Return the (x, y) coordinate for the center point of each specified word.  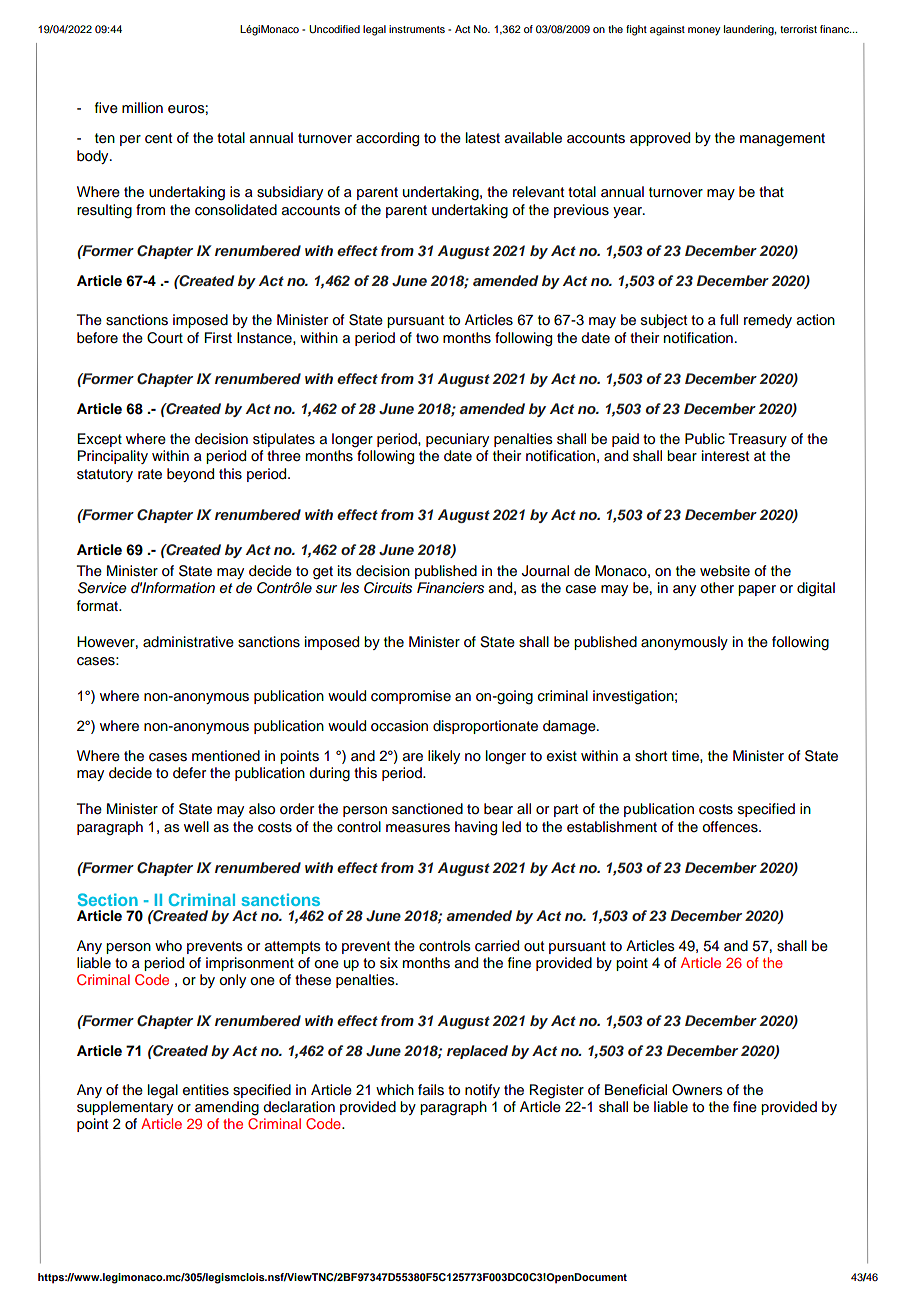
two (427, 338)
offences (731, 827)
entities (206, 1090)
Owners (697, 1090)
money (704, 31)
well (196, 827)
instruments (417, 29)
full (729, 319)
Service (102, 588)
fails (431, 1090)
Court (165, 338)
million (142, 108)
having (476, 828)
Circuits (388, 588)
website (725, 571)
